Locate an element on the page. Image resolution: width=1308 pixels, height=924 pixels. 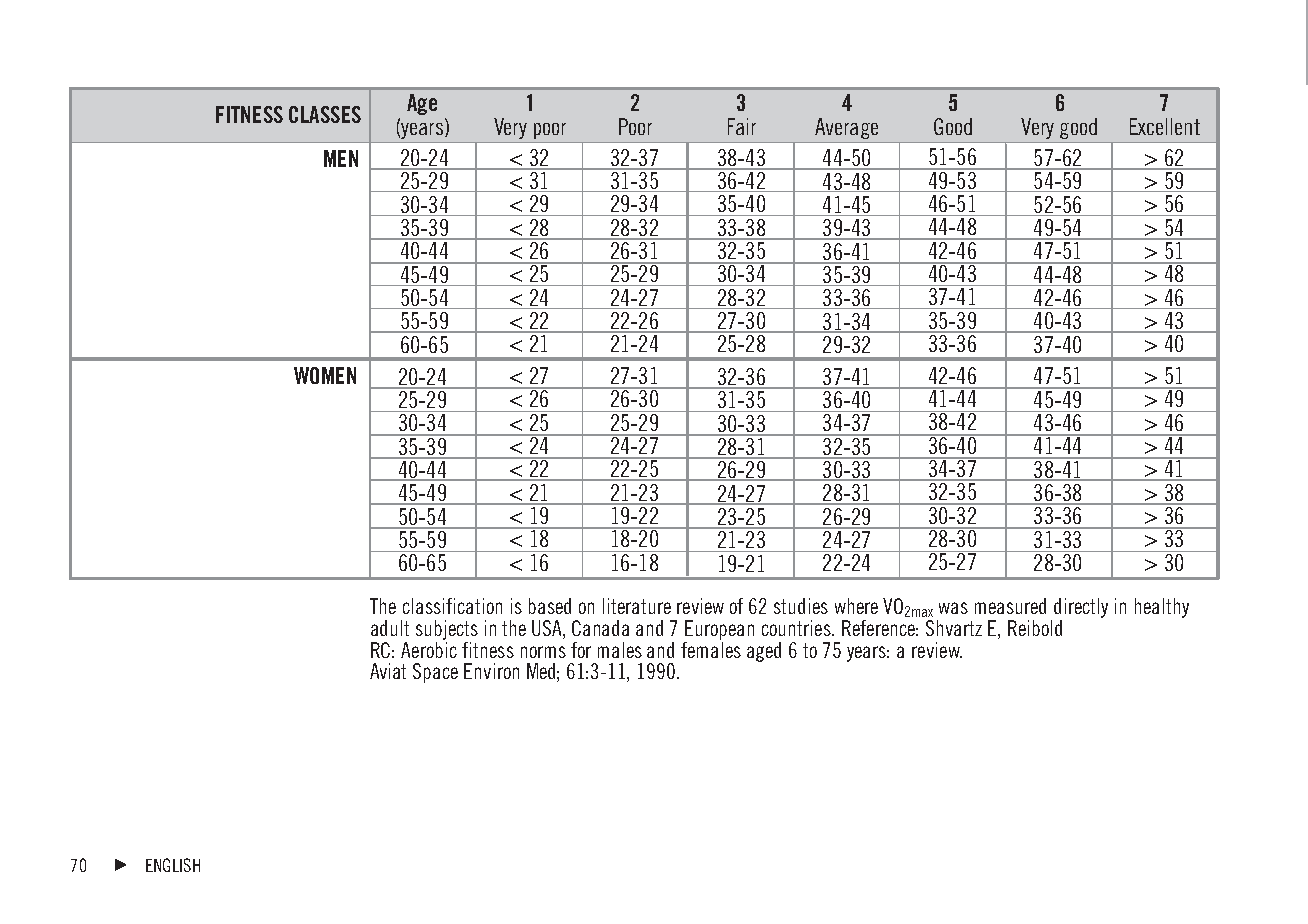
measured is located at coordinates (1010, 606).
